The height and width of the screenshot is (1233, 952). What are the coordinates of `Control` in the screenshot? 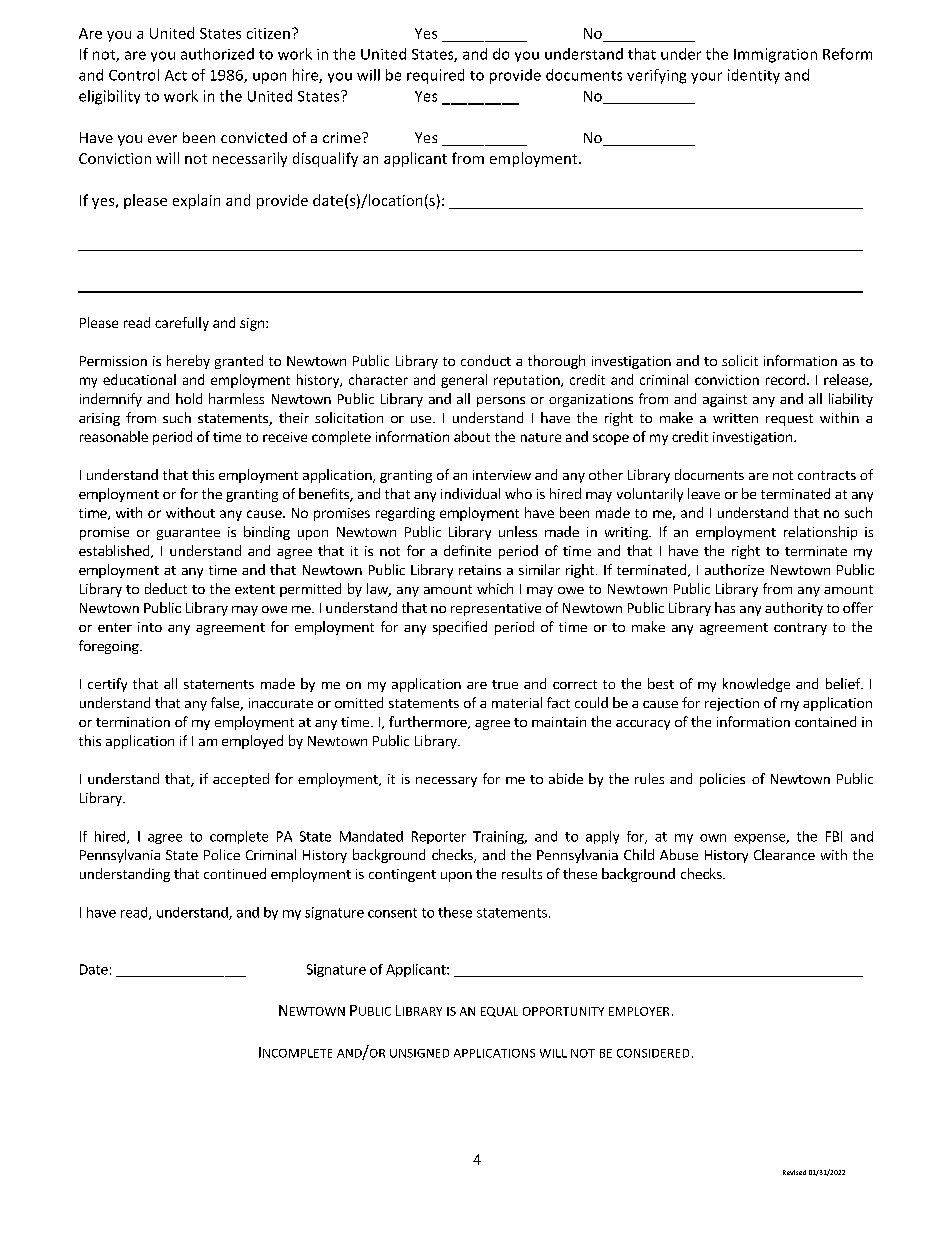 It's located at (134, 75).
